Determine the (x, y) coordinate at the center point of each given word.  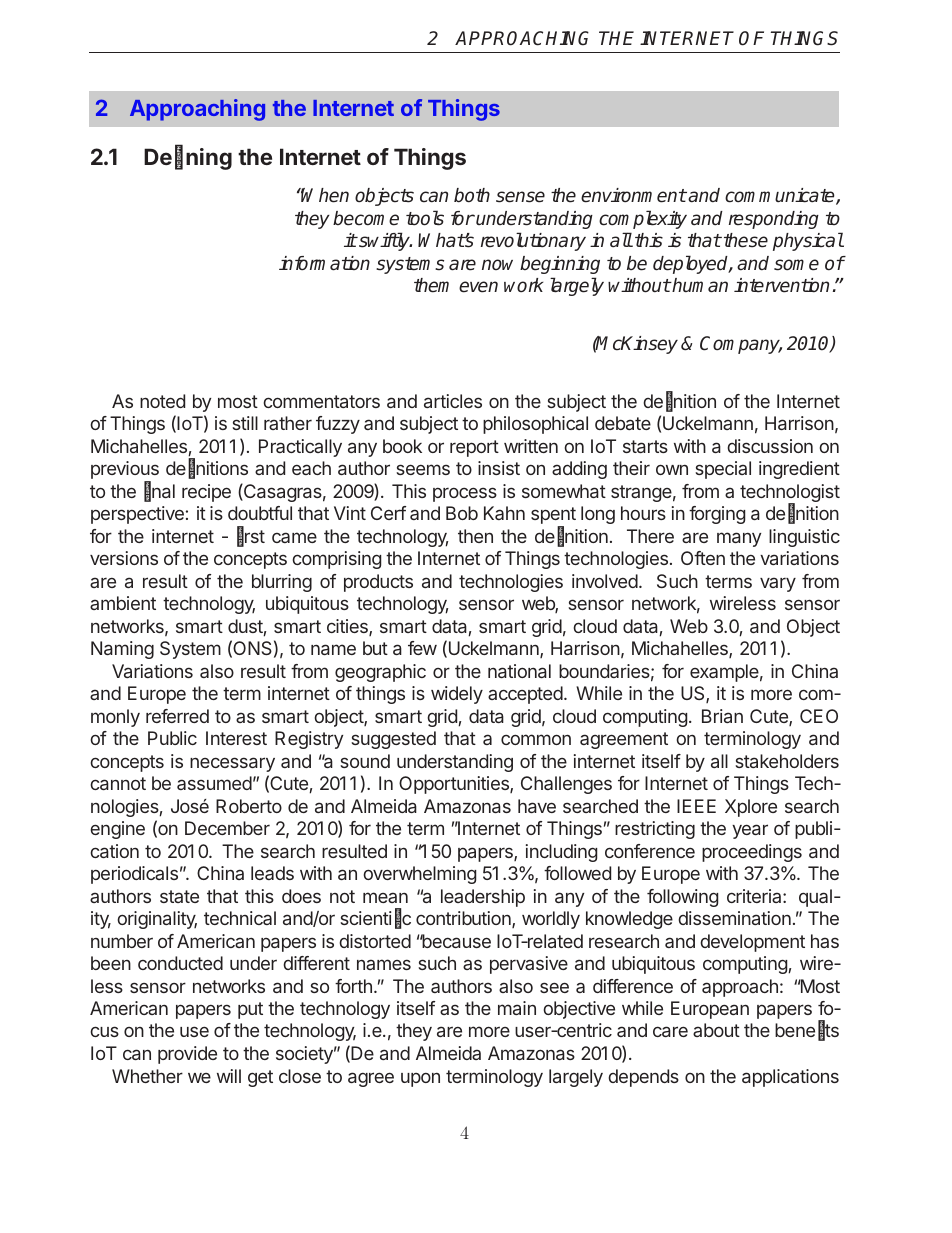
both (472, 195)
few (422, 648)
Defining (188, 158)
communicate (781, 196)
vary (778, 584)
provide (187, 1055)
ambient (123, 603)
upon (420, 1080)
